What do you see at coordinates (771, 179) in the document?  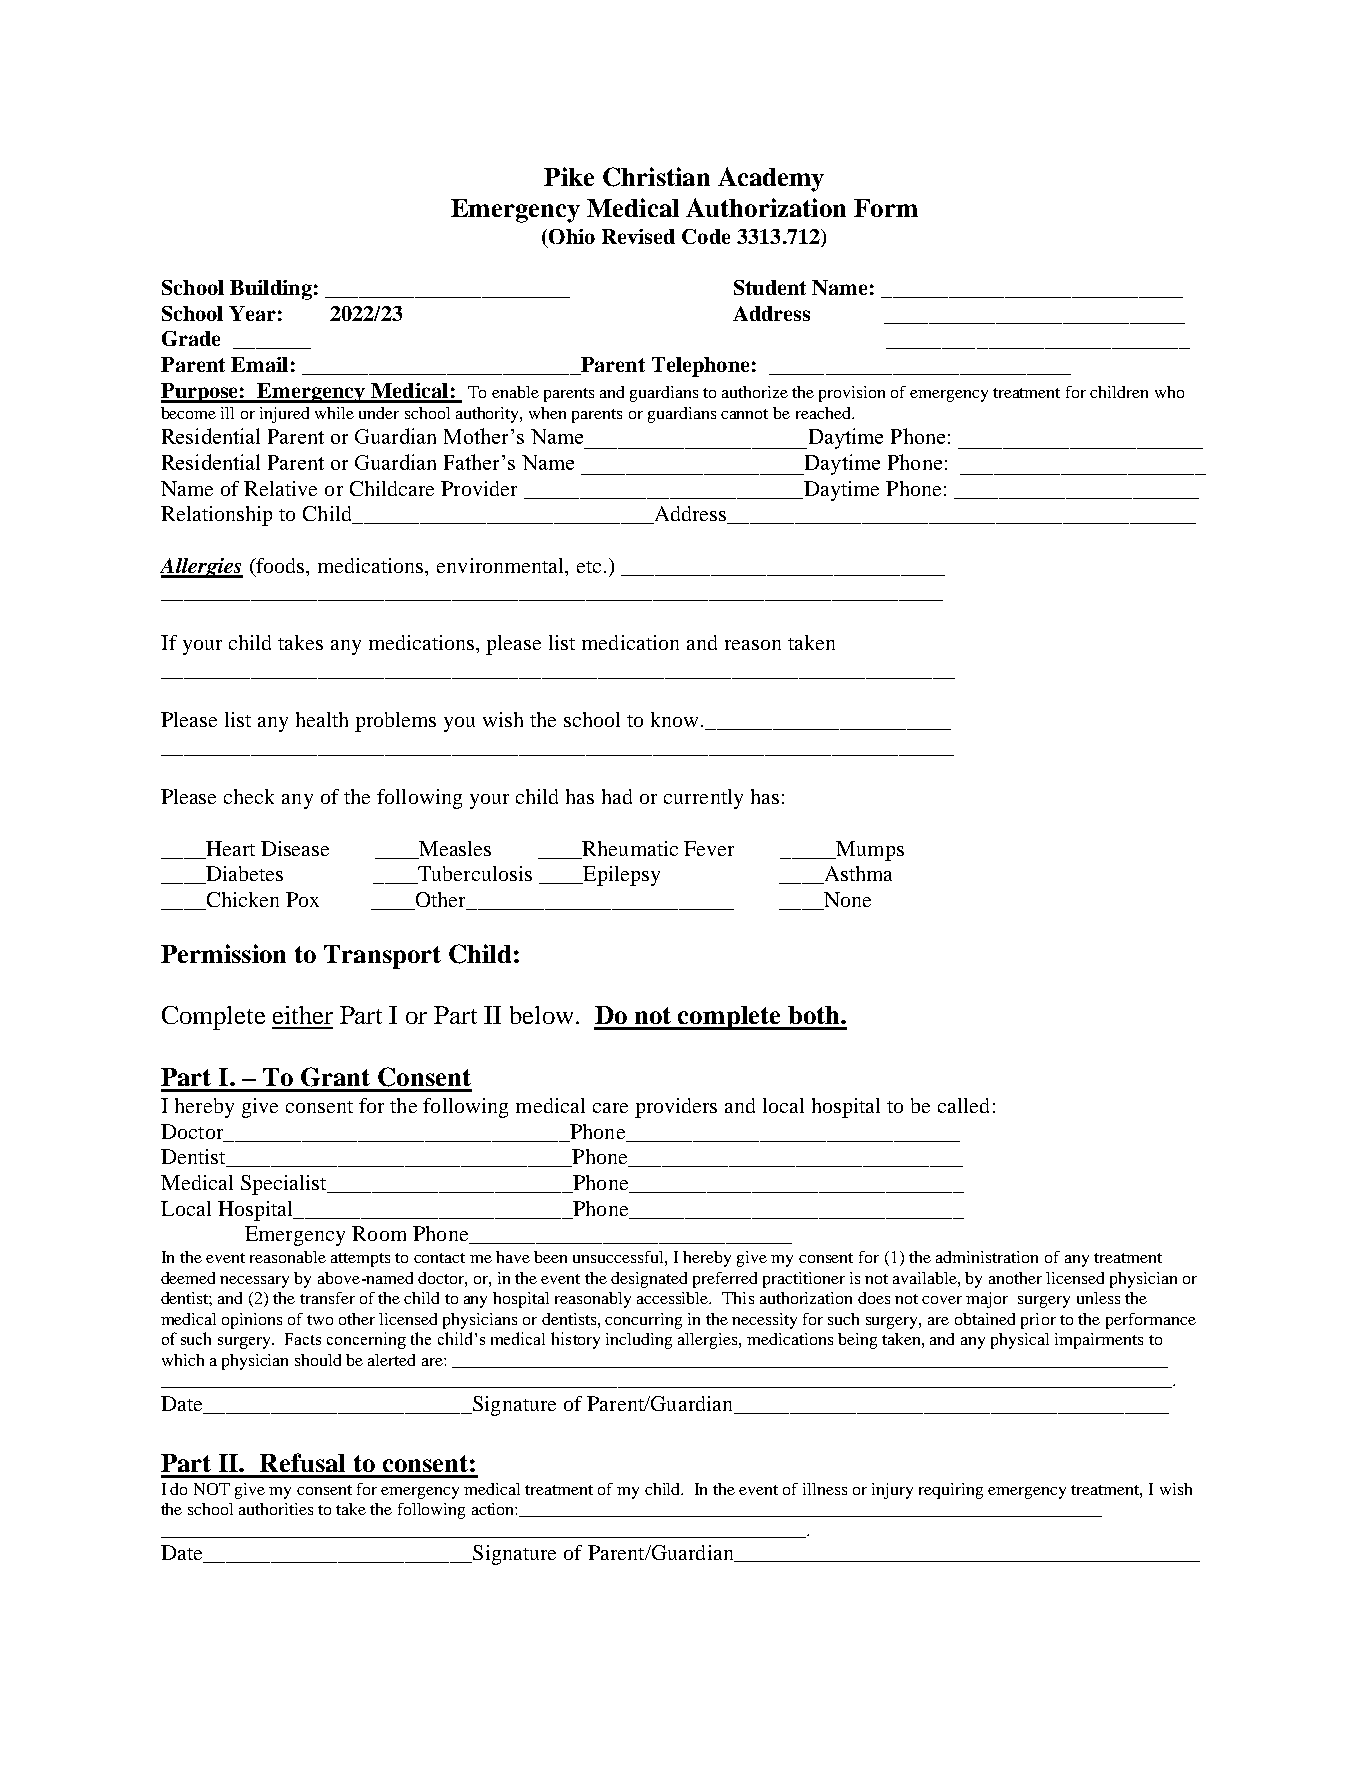 I see `Academy` at bounding box center [771, 179].
